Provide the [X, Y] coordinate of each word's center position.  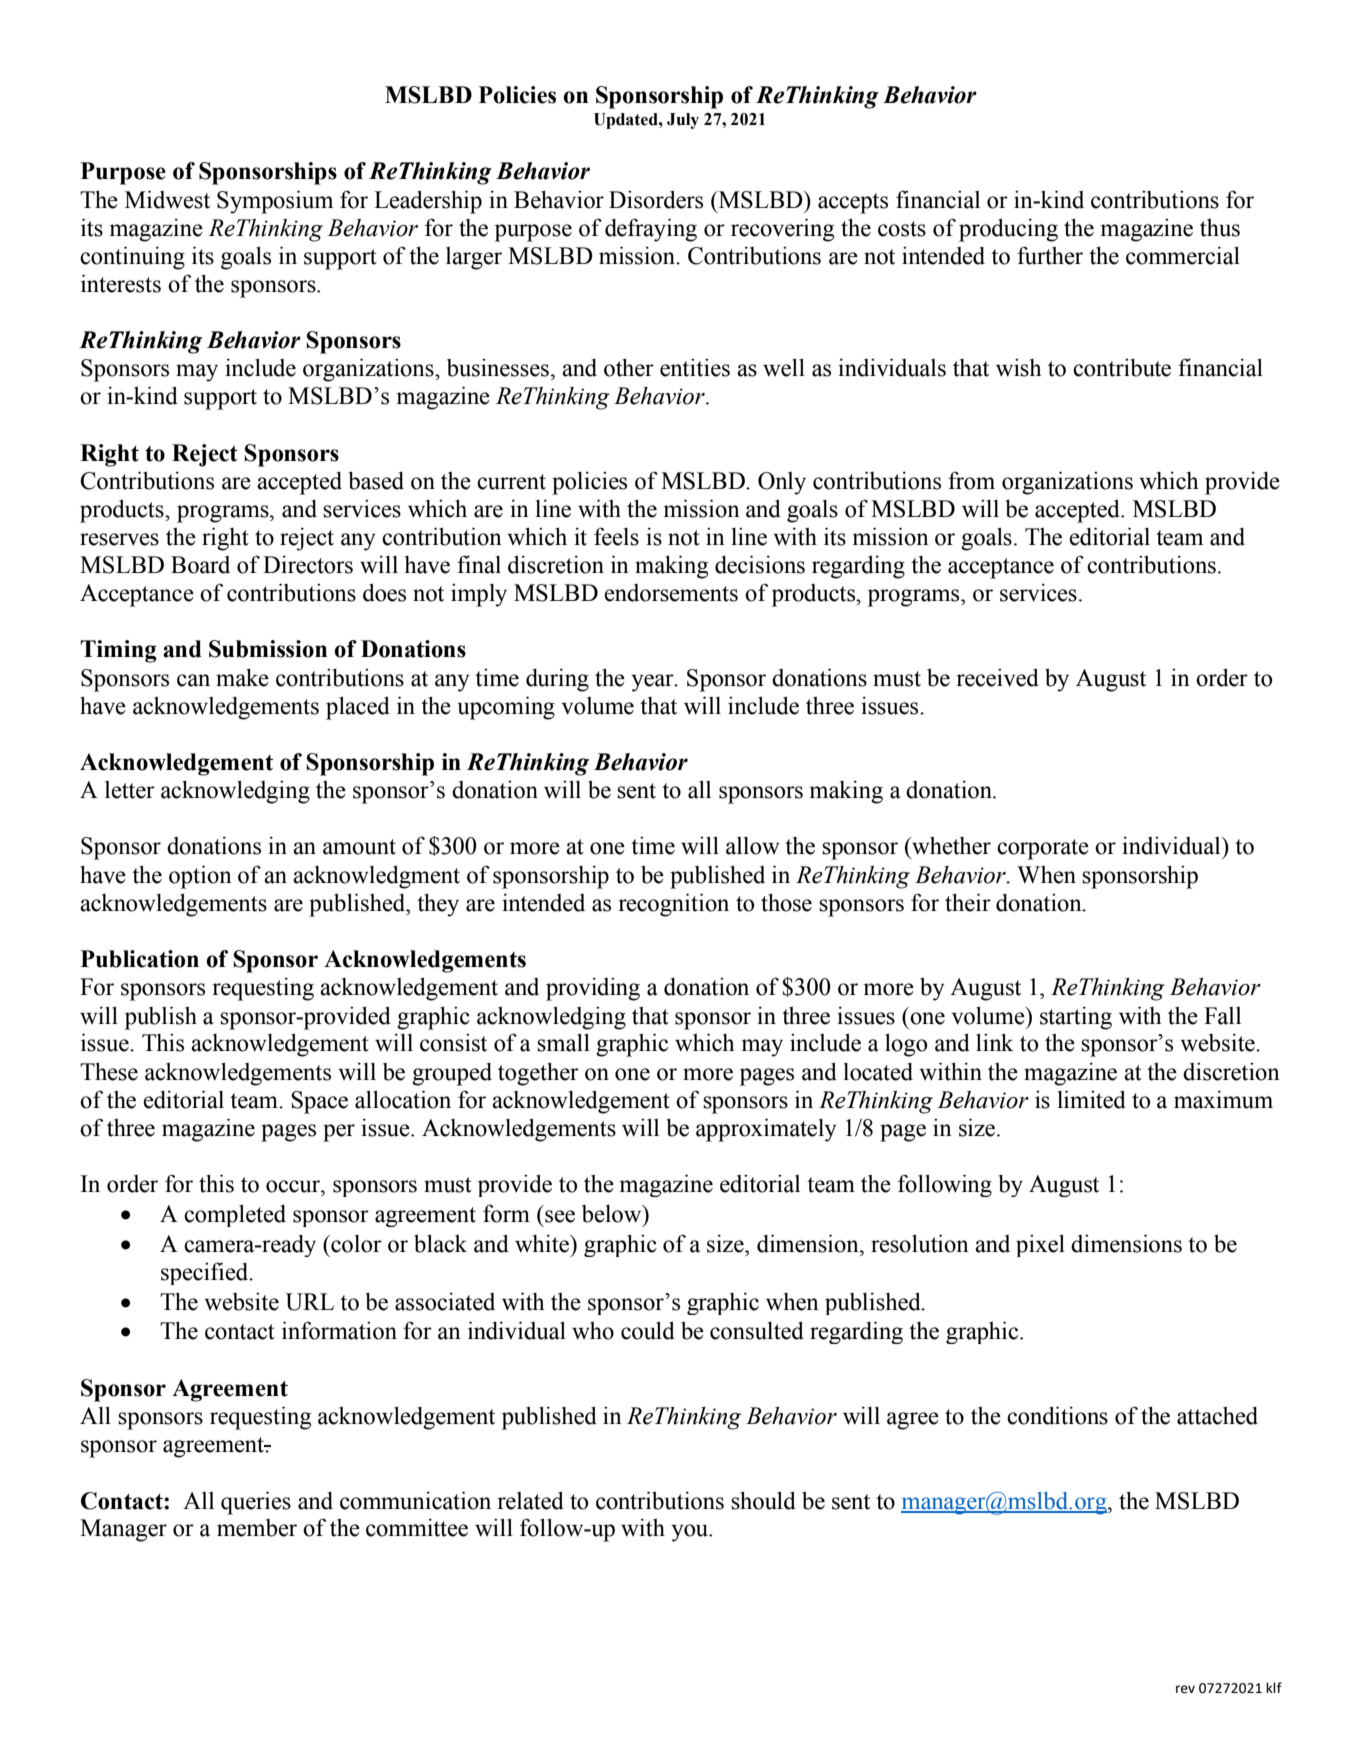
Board [200, 565]
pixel [1040, 1245]
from [971, 480]
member [257, 1528]
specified [206, 1273]
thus [1220, 228]
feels [616, 536]
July [683, 121]
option [200, 877]
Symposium [275, 202]
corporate [1043, 849]
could [648, 1330]
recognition [673, 905]
